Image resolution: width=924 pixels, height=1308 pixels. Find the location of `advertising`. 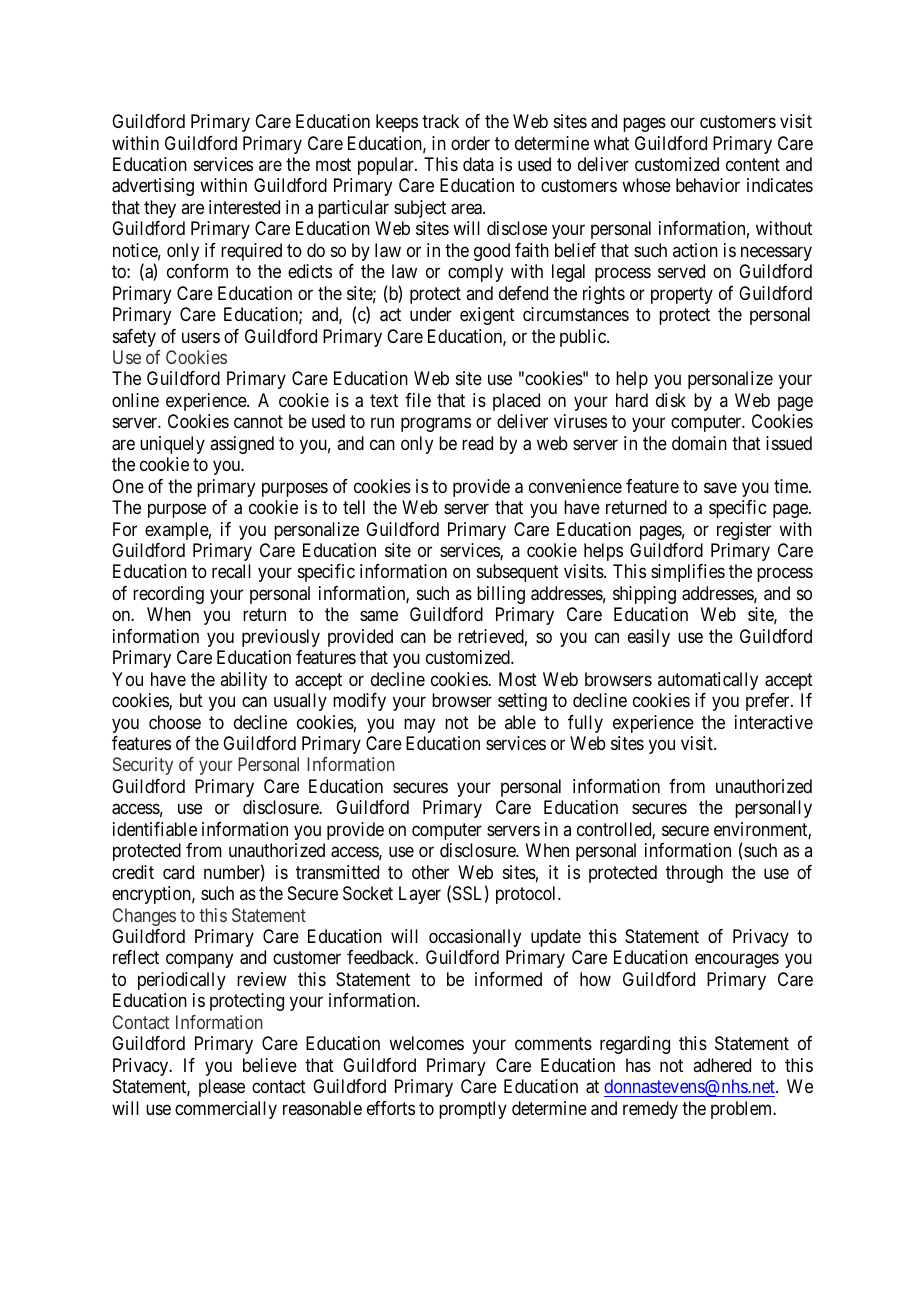

advertising is located at coordinates (153, 187).
